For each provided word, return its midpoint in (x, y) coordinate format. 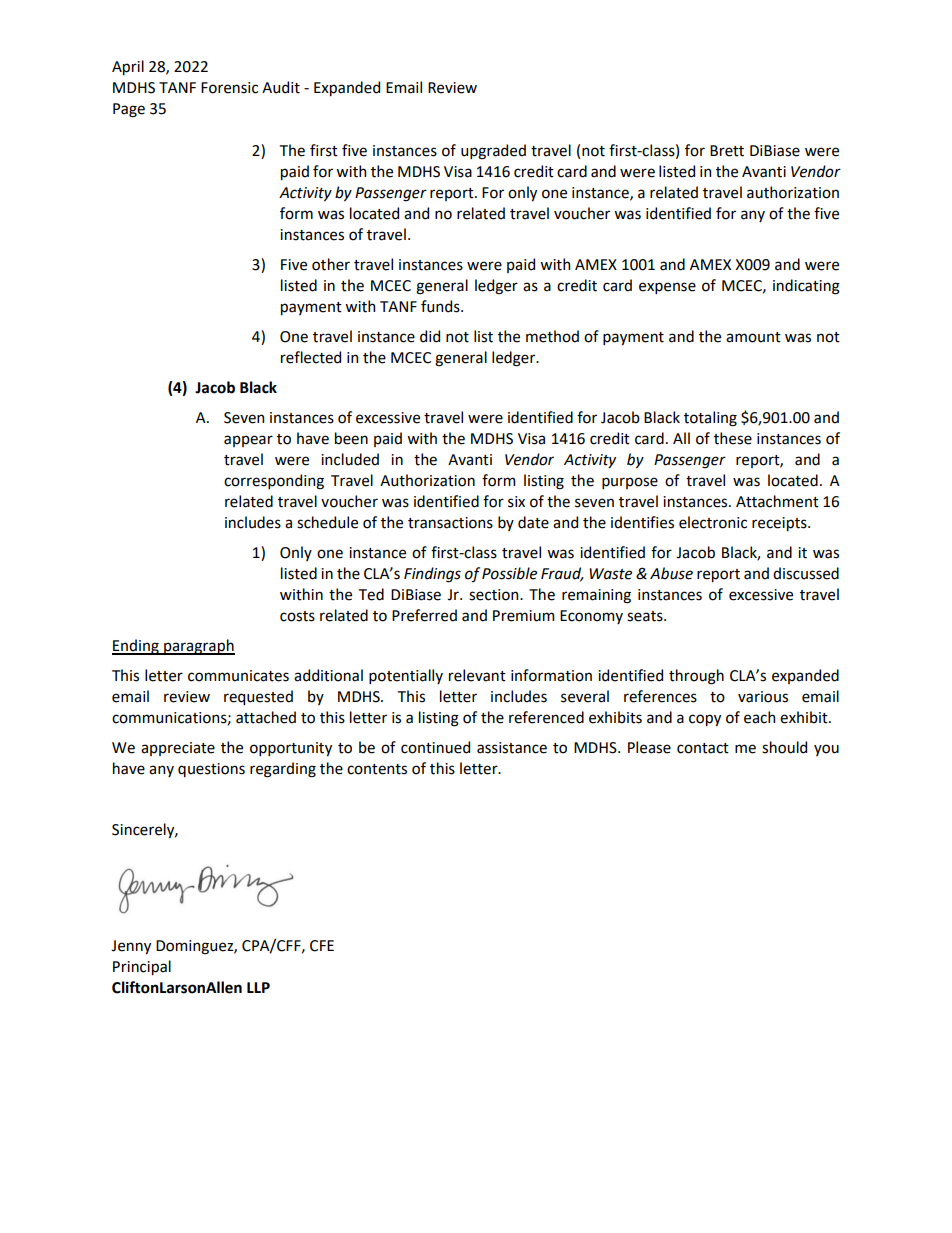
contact (703, 748)
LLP (258, 987)
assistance (512, 748)
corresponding (274, 482)
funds (441, 306)
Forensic (229, 88)
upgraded (493, 152)
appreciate (178, 749)
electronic (713, 522)
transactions (450, 523)
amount (753, 337)
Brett (727, 151)
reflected (311, 357)
